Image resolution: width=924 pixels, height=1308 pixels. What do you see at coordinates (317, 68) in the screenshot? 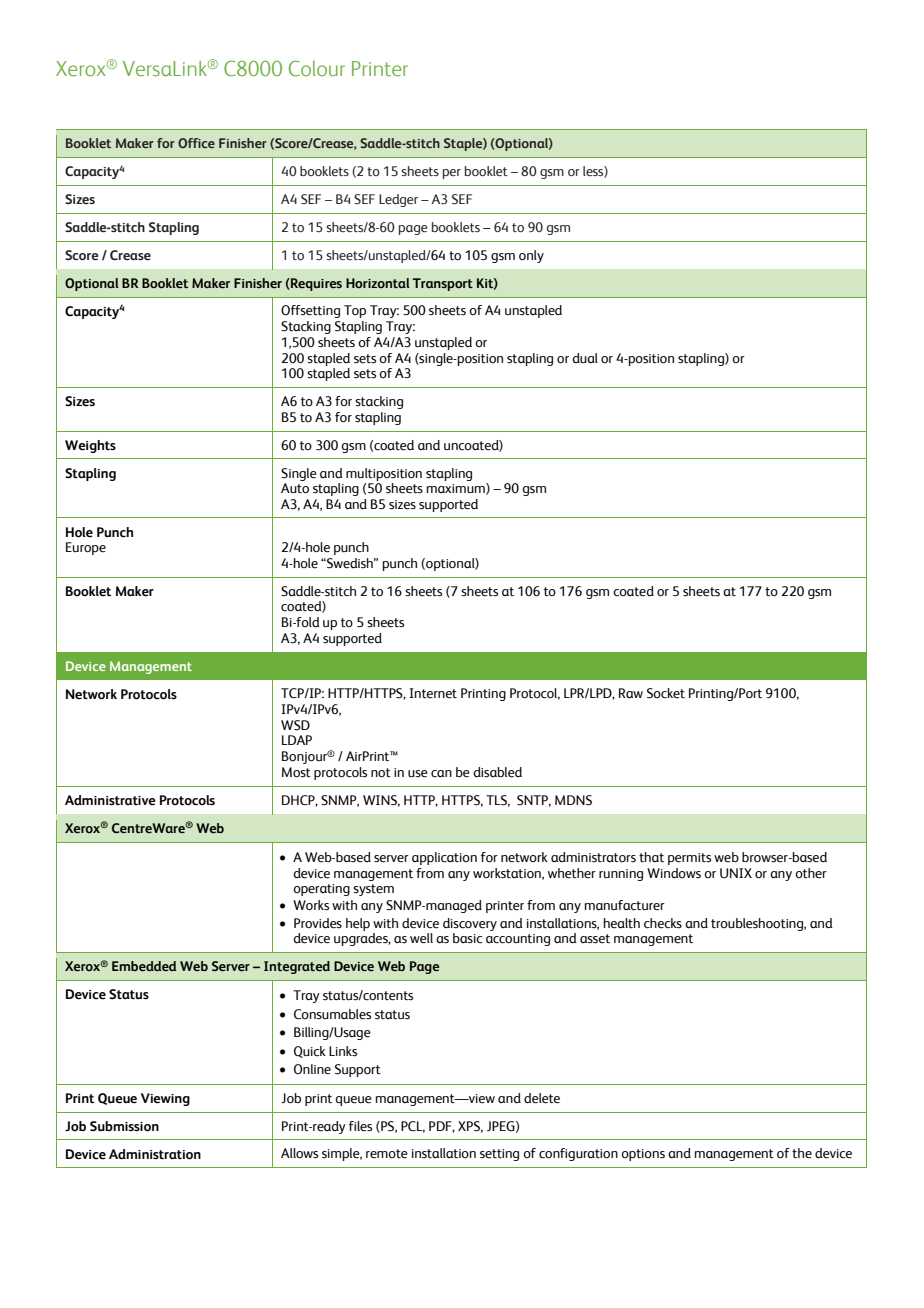
I see `Colour` at bounding box center [317, 68].
